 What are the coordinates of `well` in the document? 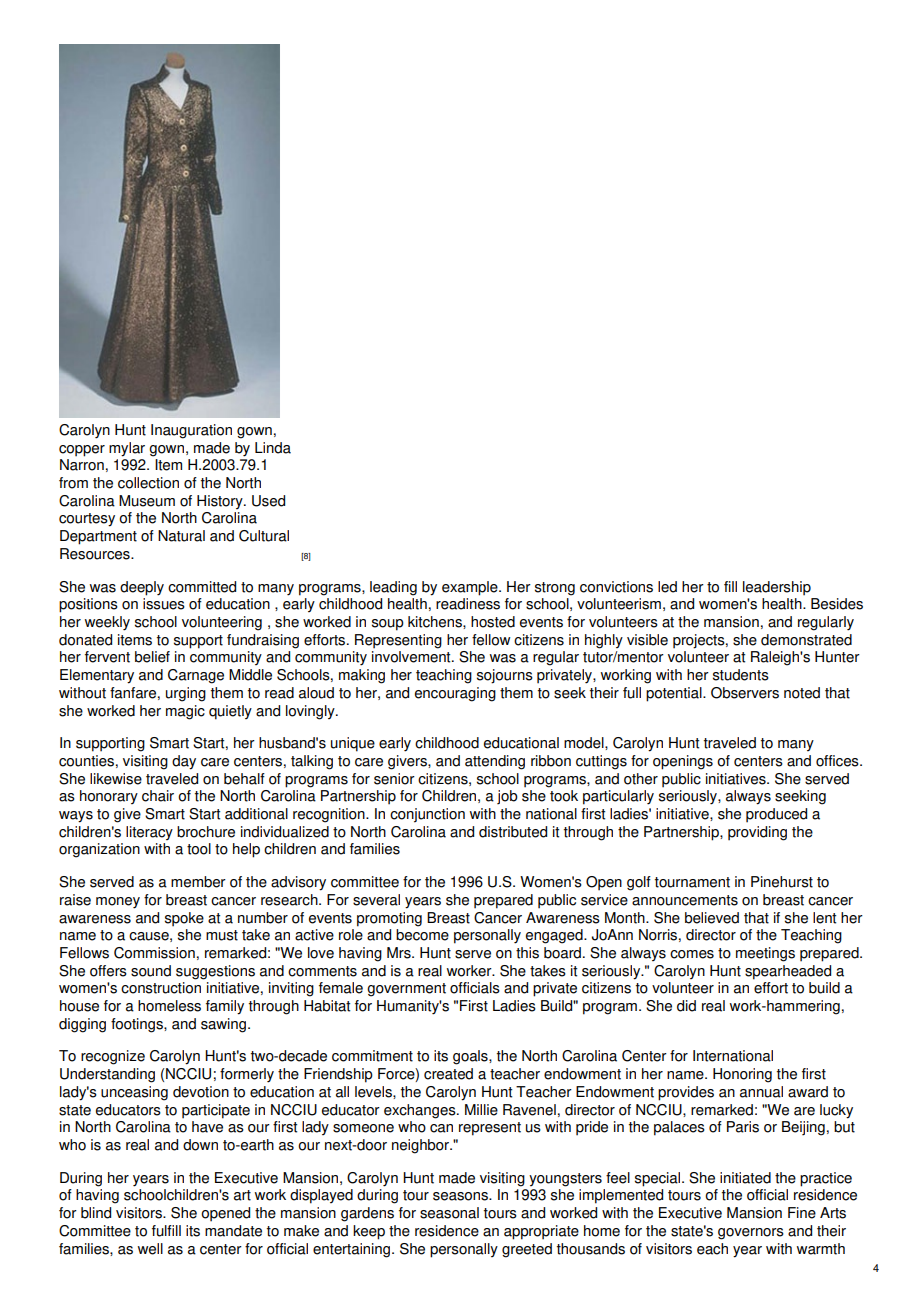 It's located at (150, 1249).
